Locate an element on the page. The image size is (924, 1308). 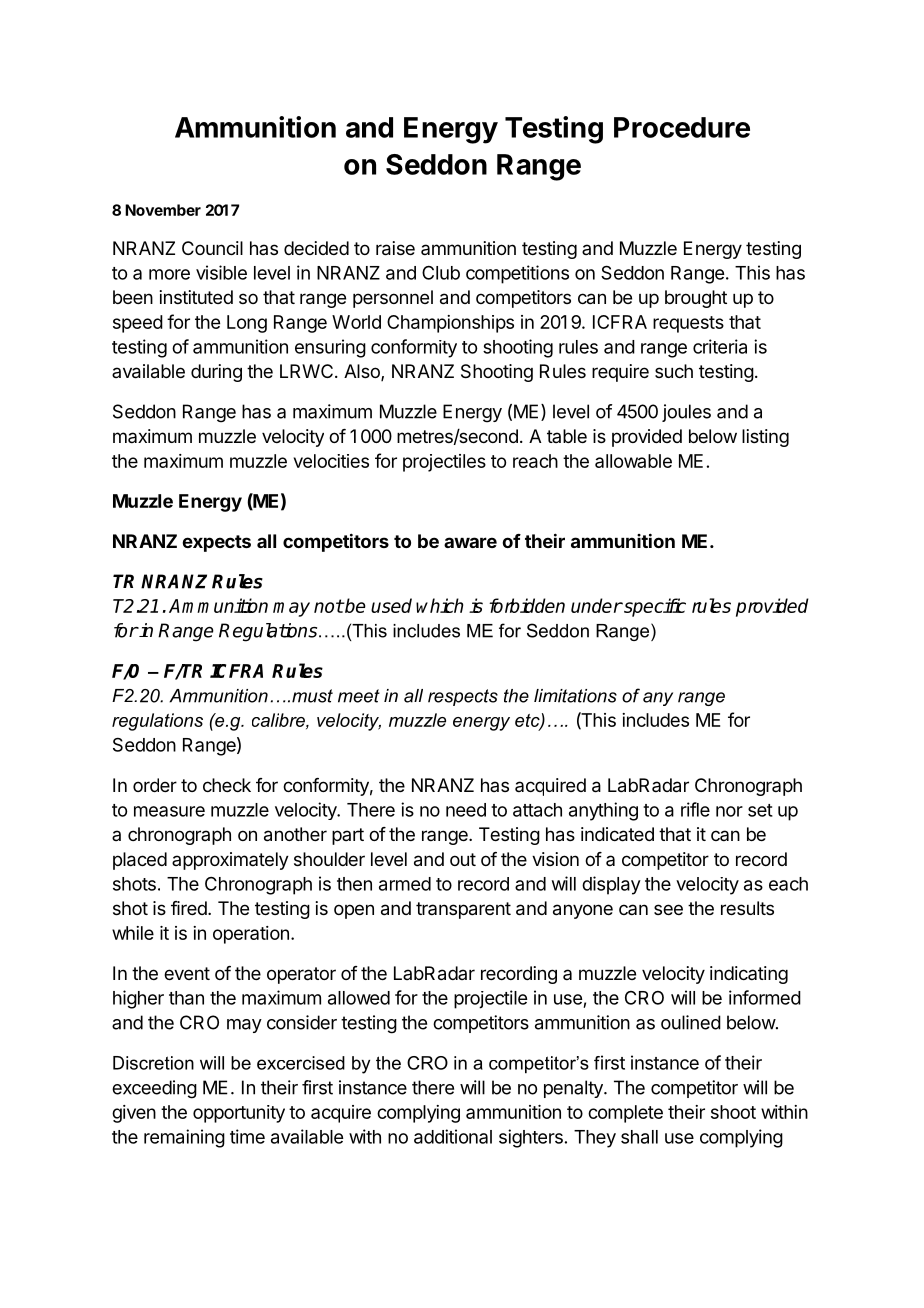
November is located at coordinates (163, 210).
